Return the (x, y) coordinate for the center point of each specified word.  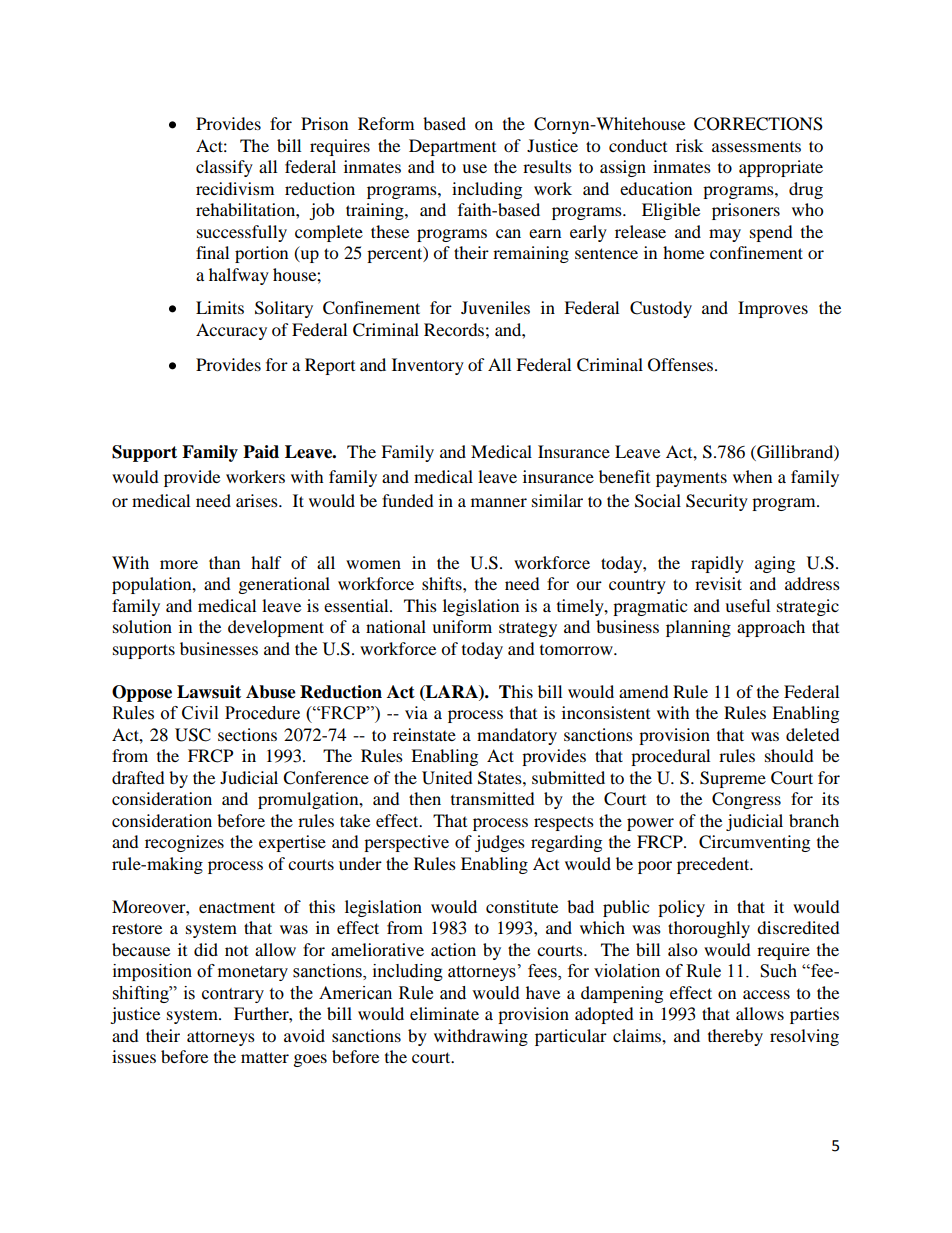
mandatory (517, 736)
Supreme (733, 779)
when (752, 476)
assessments (756, 147)
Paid (261, 452)
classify (224, 168)
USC (193, 735)
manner (499, 502)
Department (452, 147)
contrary (233, 995)
